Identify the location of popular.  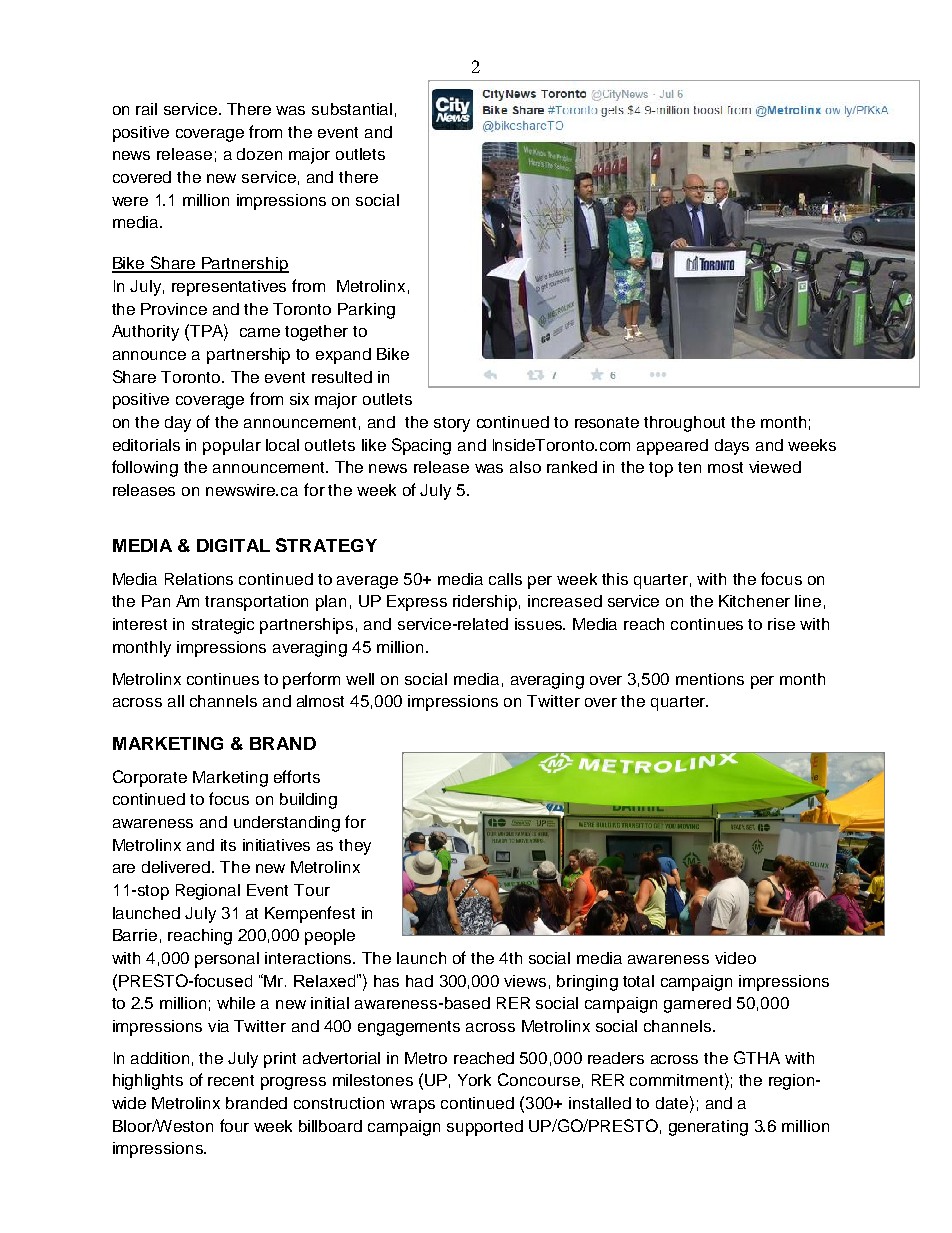
(232, 447).
